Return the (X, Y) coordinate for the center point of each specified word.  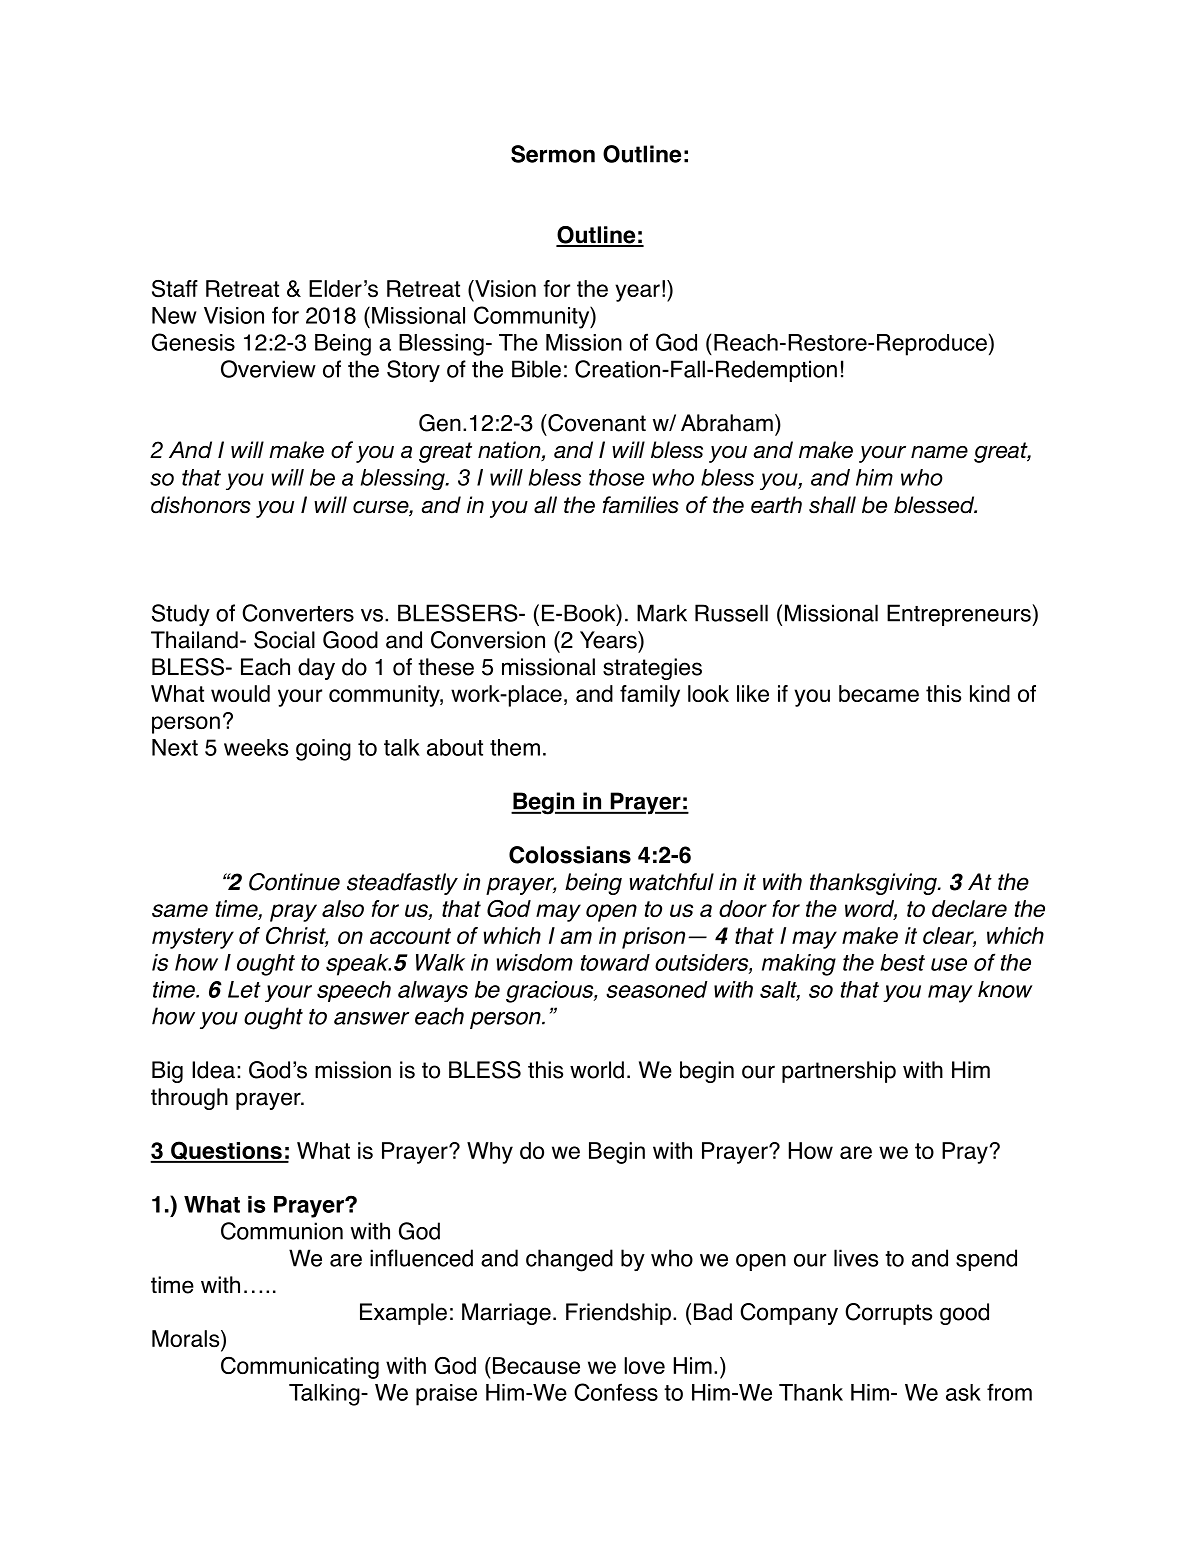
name (939, 452)
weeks (256, 747)
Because (536, 1366)
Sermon (553, 154)
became (879, 693)
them (515, 747)
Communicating (300, 1367)
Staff (175, 289)
